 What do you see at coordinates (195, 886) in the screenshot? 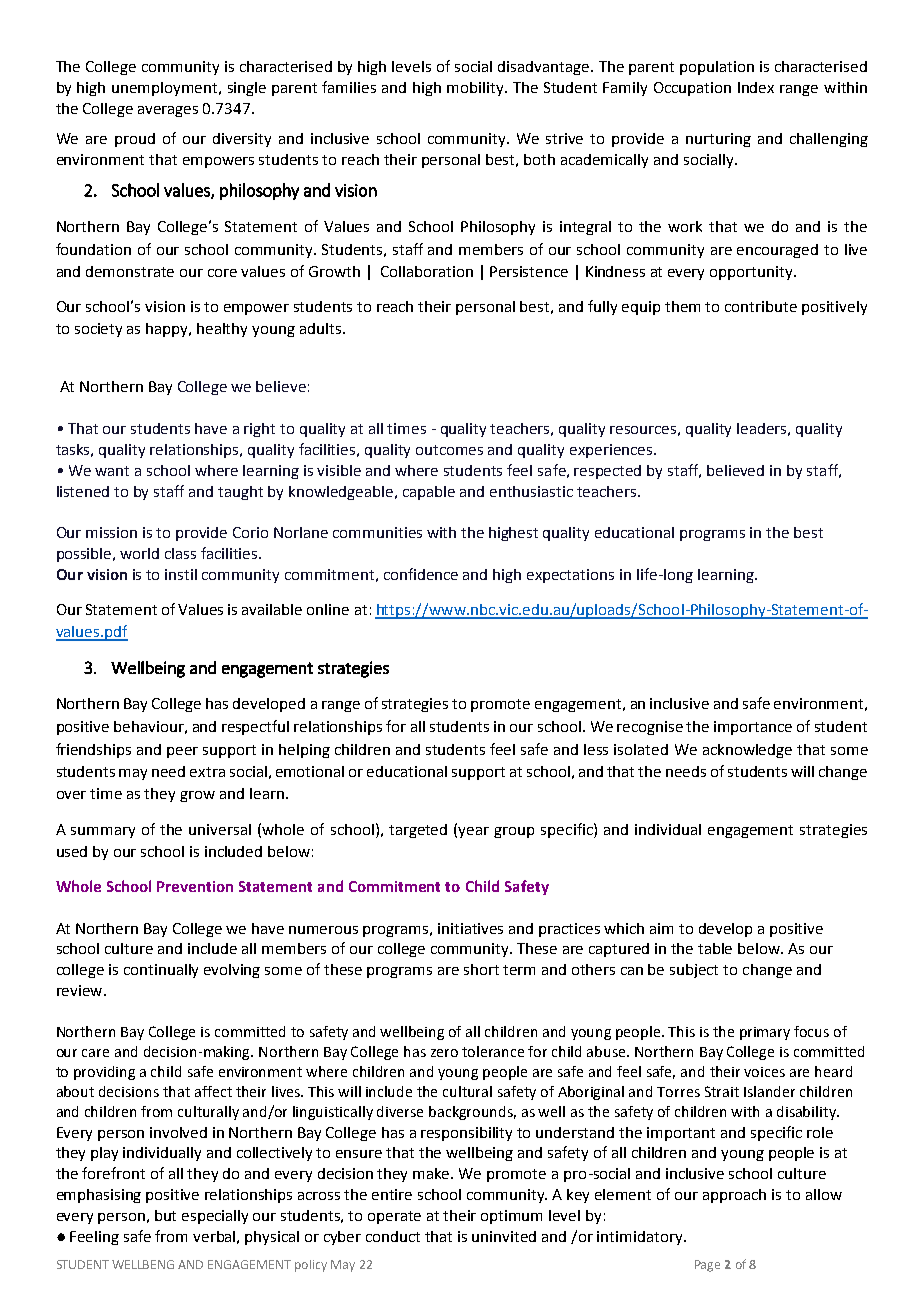
I see `Prevention` at bounding box center [195, 886].
